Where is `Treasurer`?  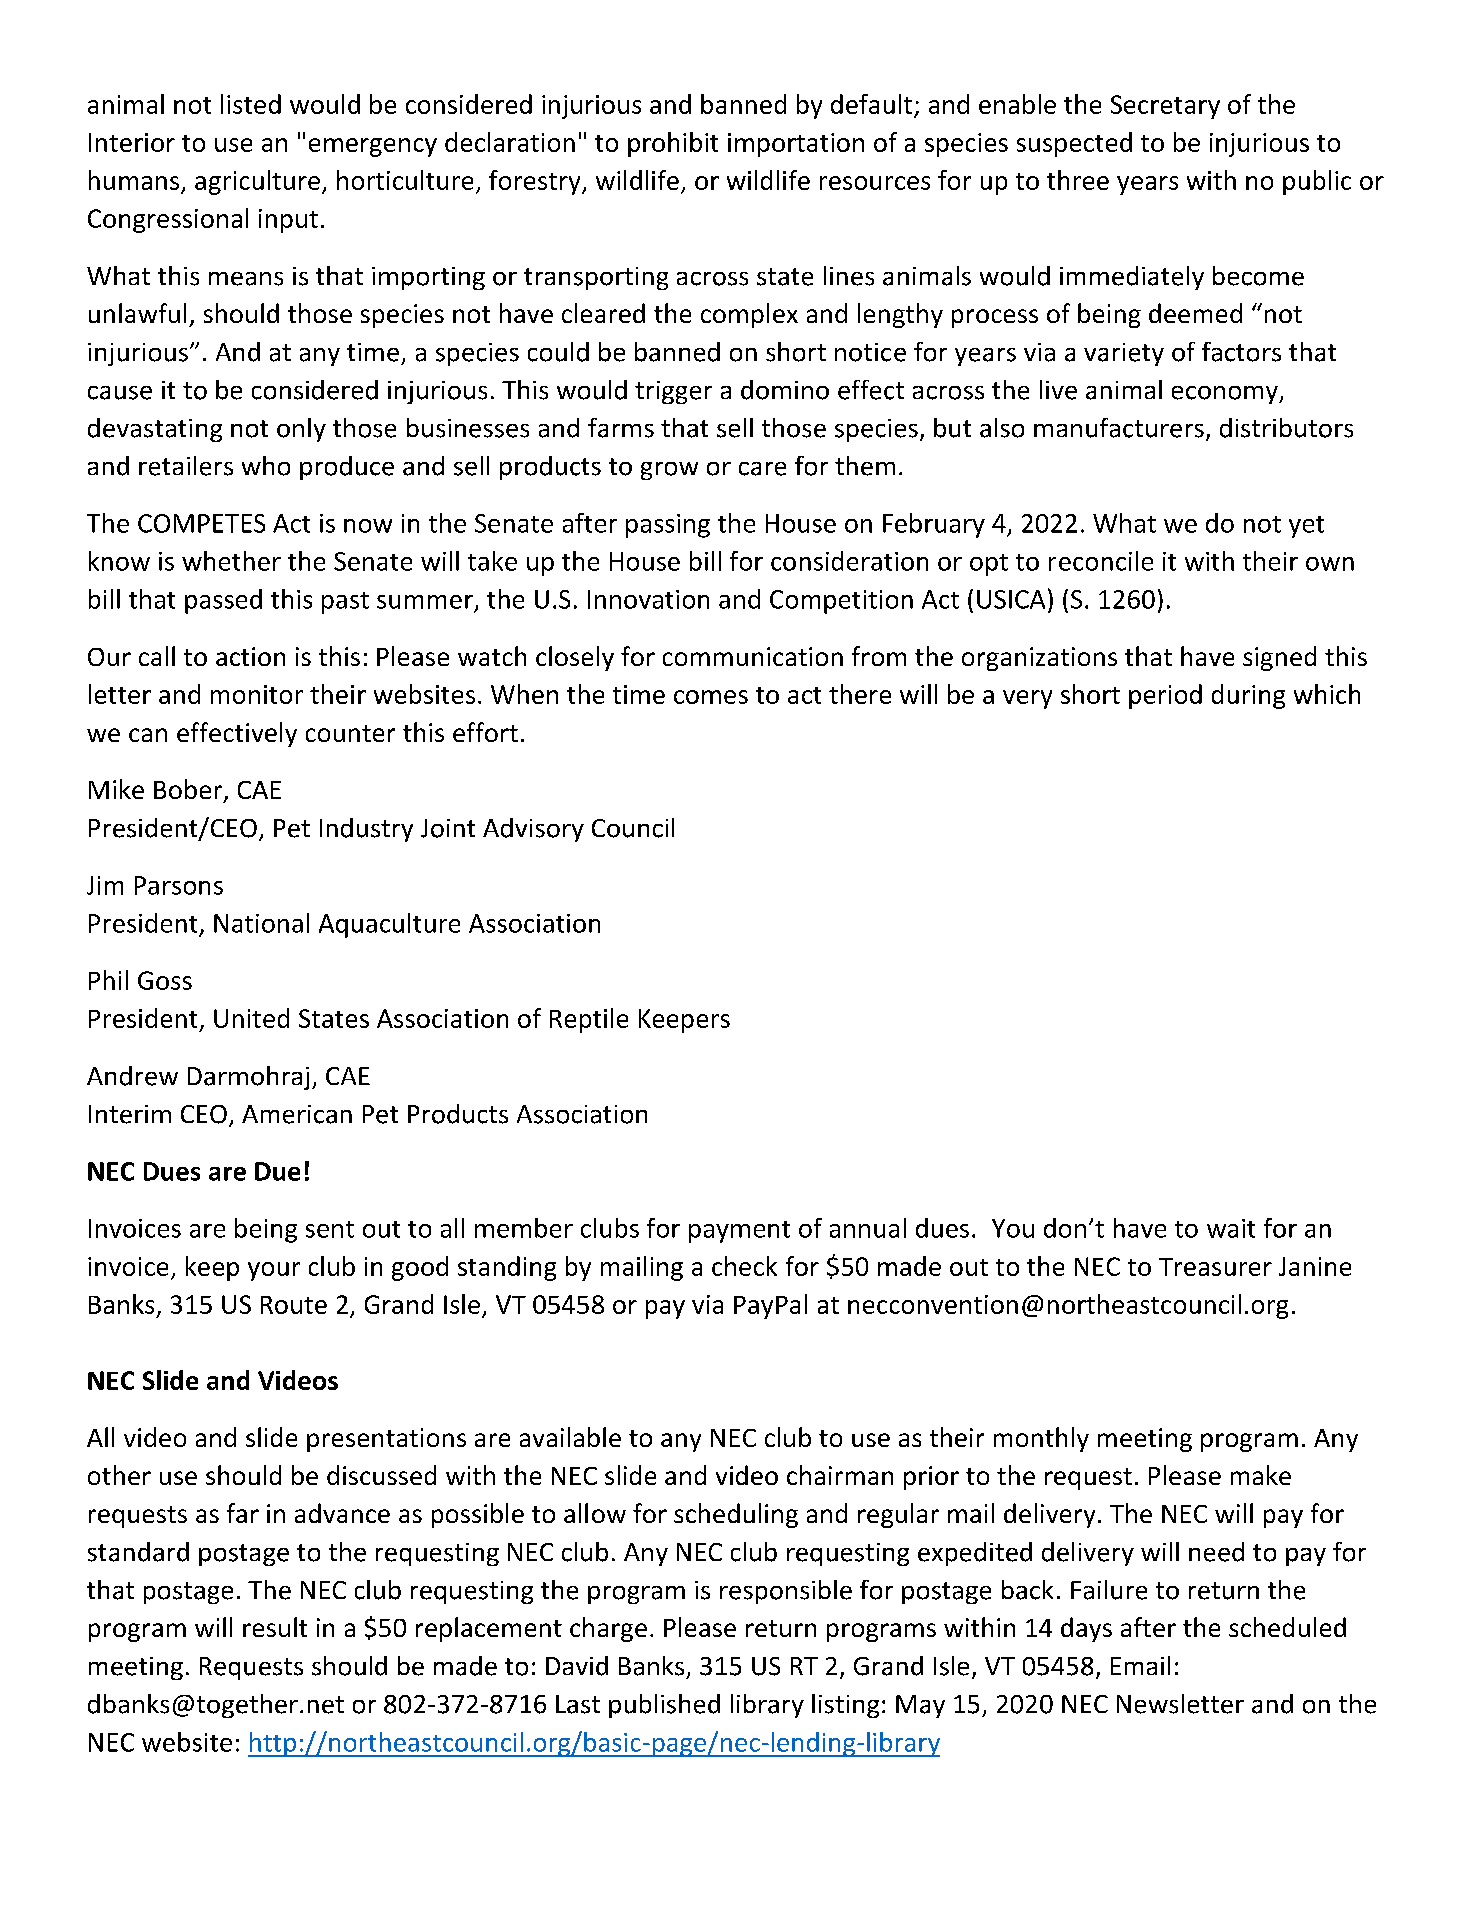 Treasurer is located at coordinates (1215, 1267).
